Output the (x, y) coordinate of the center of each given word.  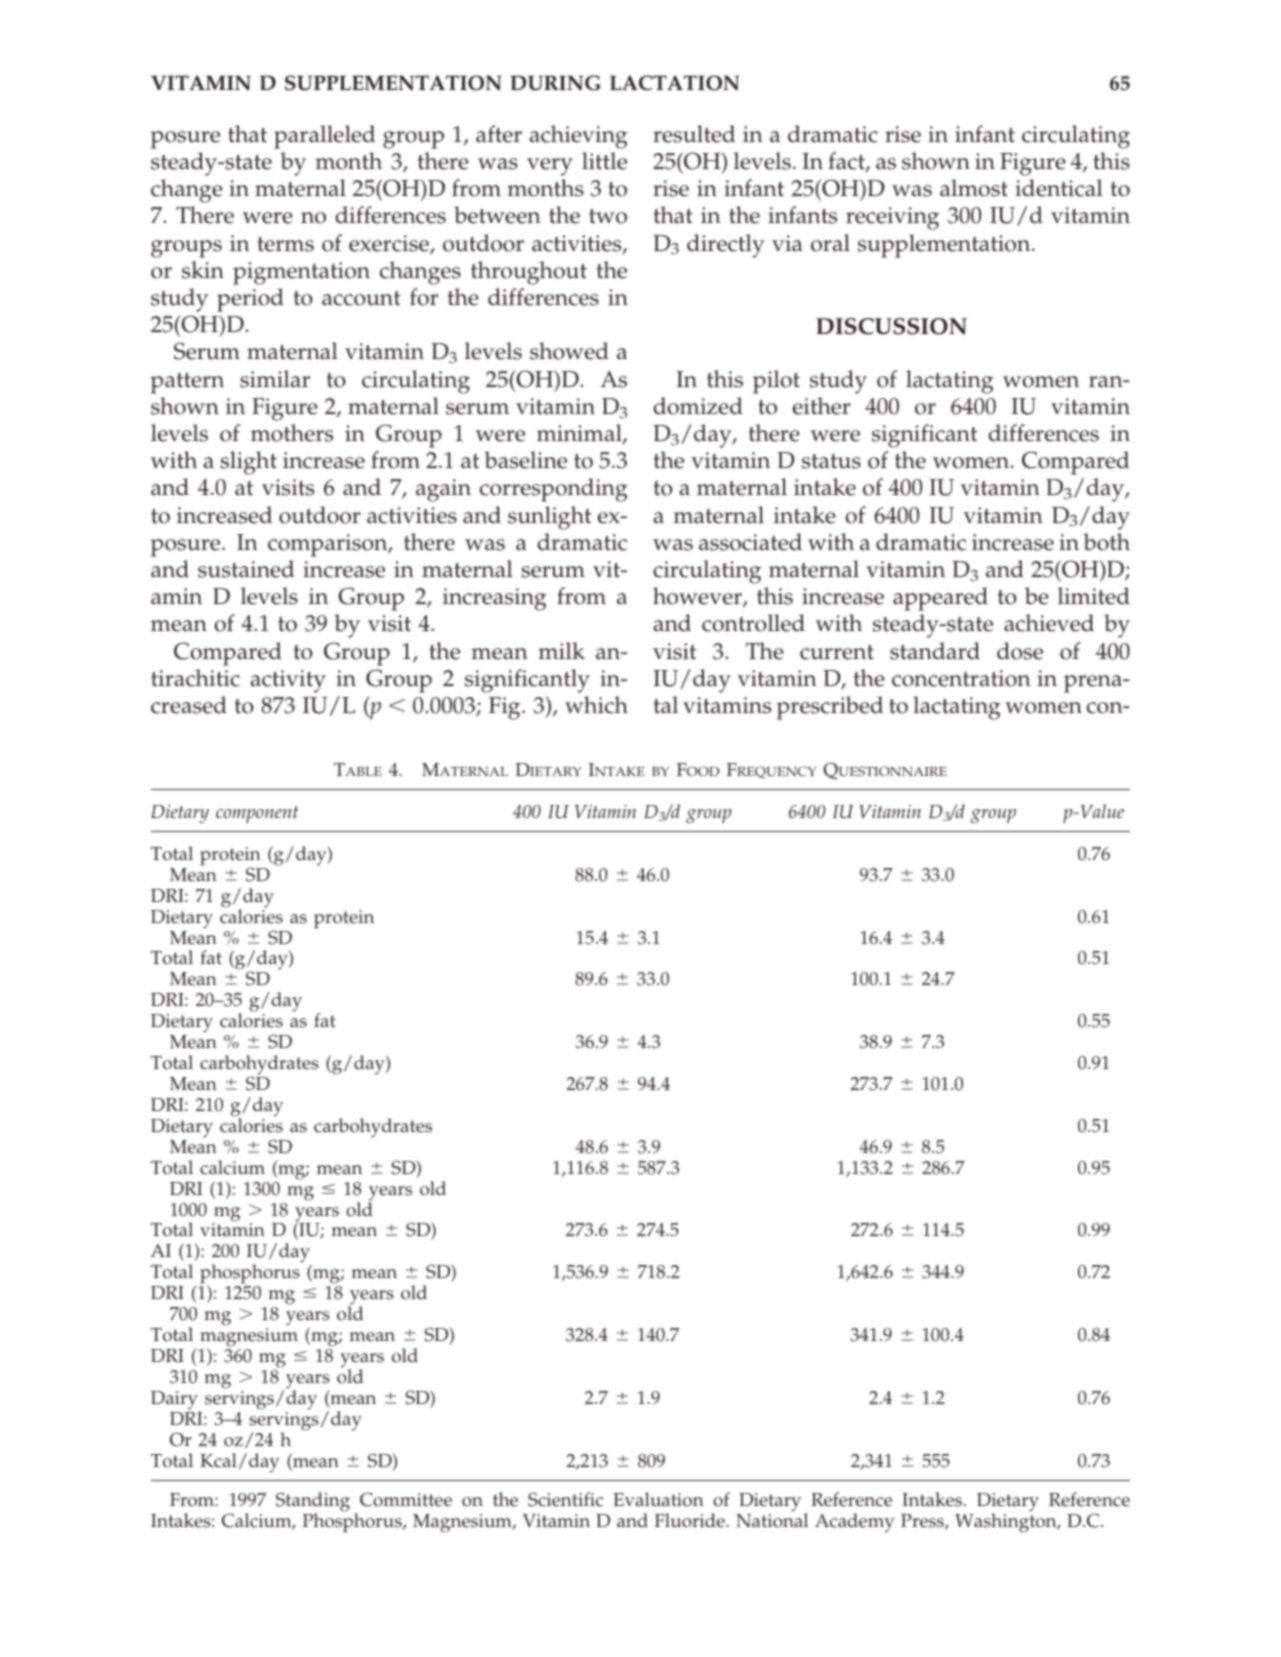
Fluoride (691, 1520)
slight (248, 463)
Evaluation (658, 1499)
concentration (961, 678)
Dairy (174, 1400)
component (257, 814)
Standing (313, 1503)
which (596, 705)
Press (923, 1522)
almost (974, 188)
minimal (580, 434)
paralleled (324, 137)
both (1106, 542)
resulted (694, 134)
